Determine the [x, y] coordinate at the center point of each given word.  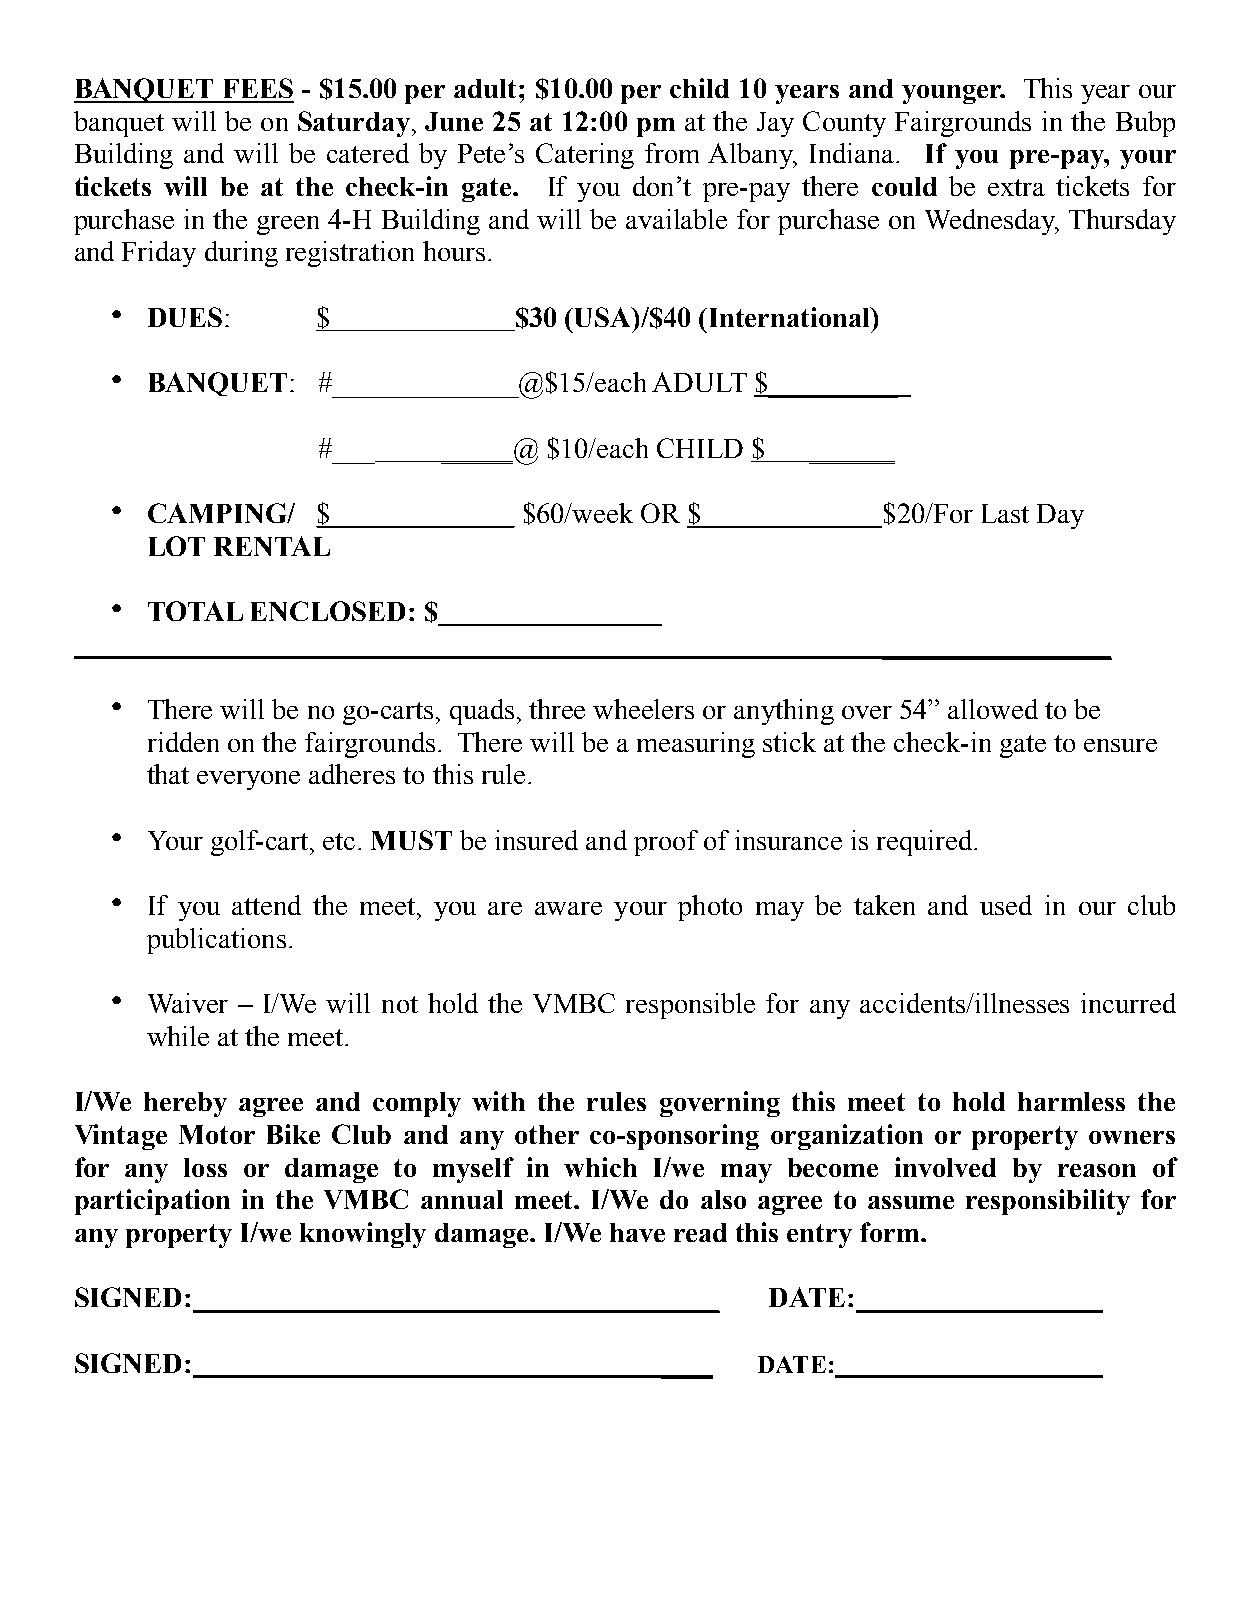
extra [1016, 187]
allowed [993, 709]
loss [205, 1167]
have [637, 1232]
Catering [585, 156]
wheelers [643, 709]
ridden [183, 742]
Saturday [354, 124]
